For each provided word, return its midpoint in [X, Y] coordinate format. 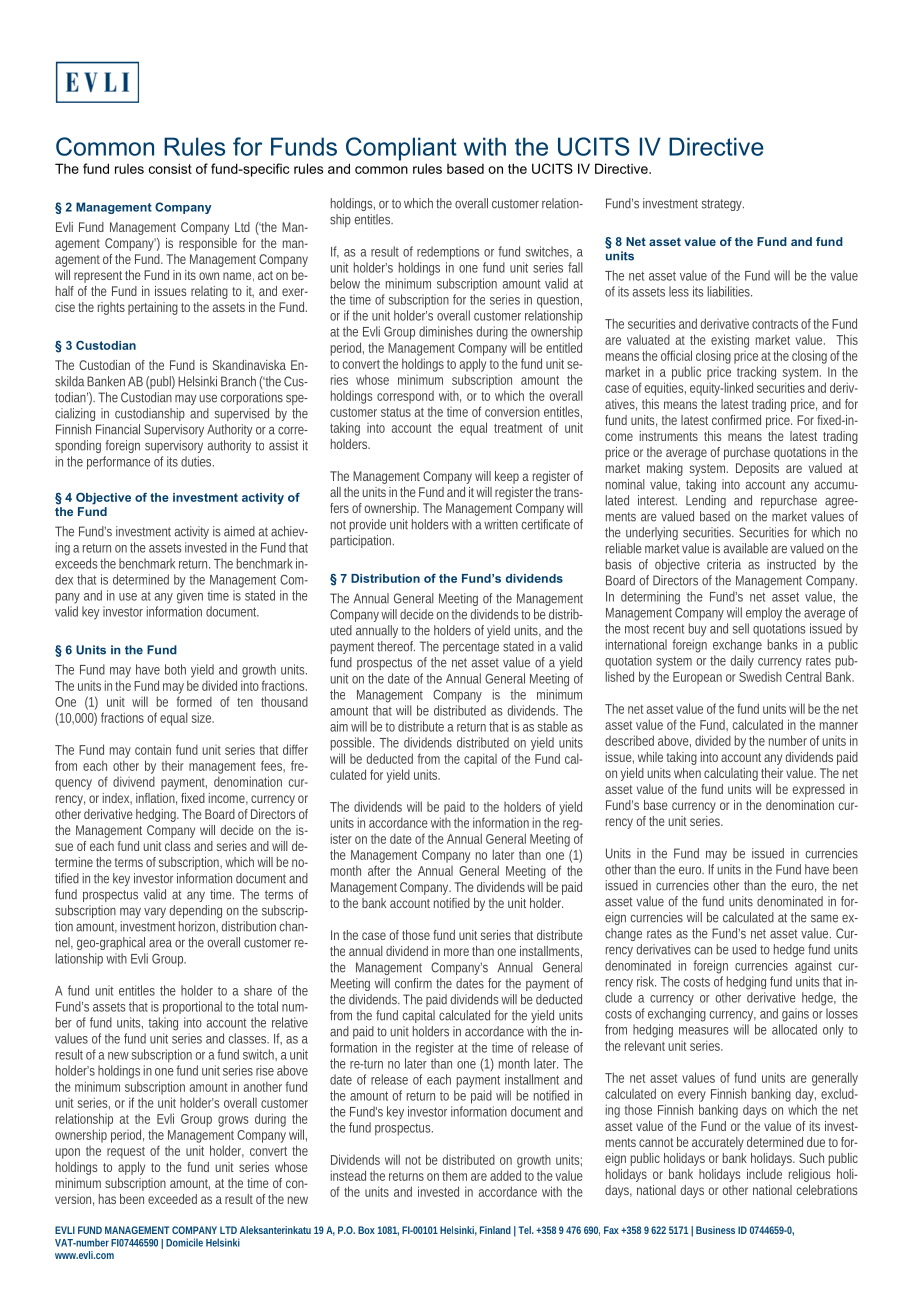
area [160, 944]
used [744, 949]
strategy [723, 205]
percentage [471, 648]
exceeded [172, 1199]
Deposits [757, 469]
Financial [118, 429]
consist [170, 168]
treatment [518, 428]
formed [194, 702]
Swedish [760, 676]
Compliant [401, 149]
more [456, 952]
